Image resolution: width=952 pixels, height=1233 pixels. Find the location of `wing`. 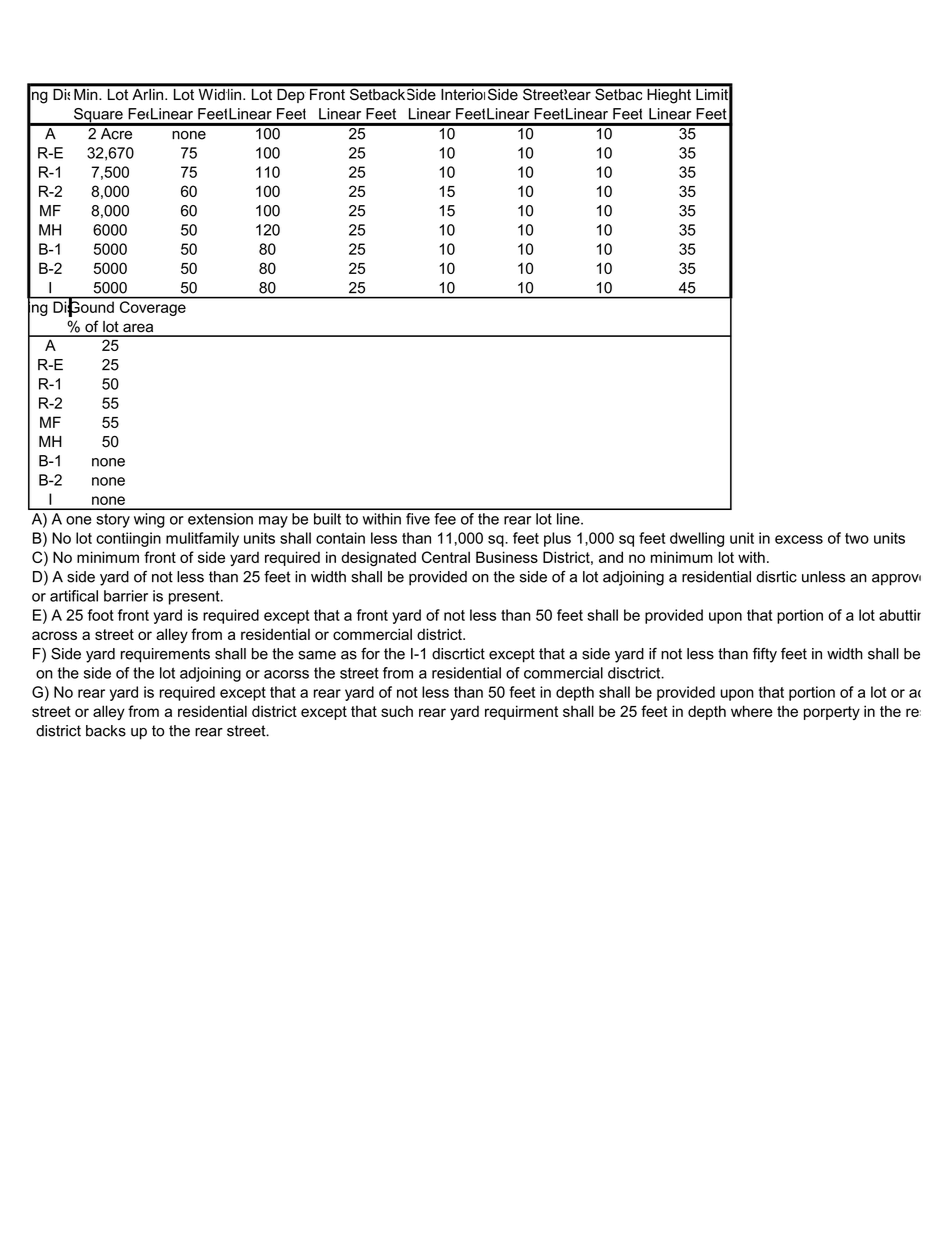

wing is located at coordinates (149, 520).
